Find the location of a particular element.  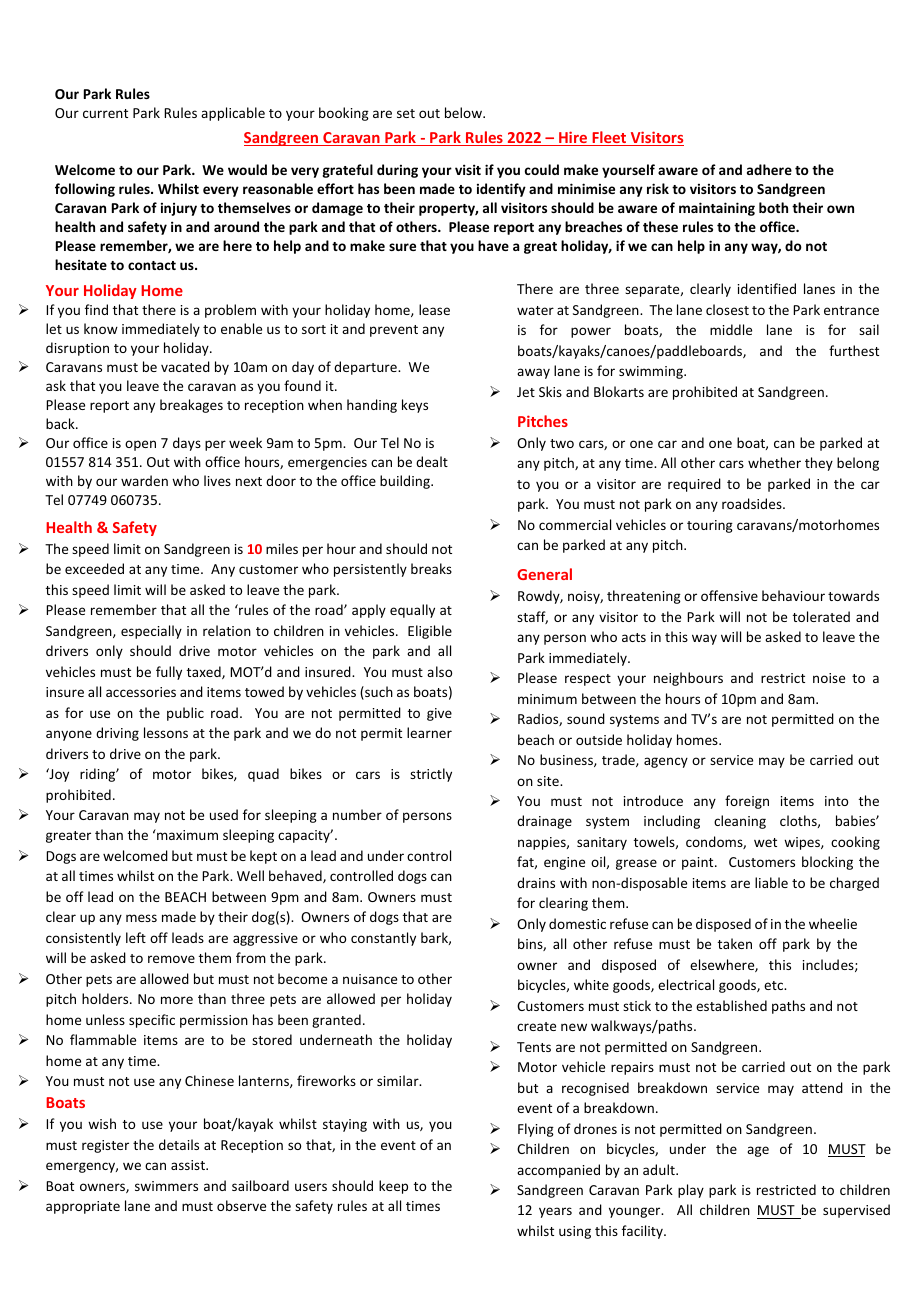

wet is located at coordinates (765, 842).
